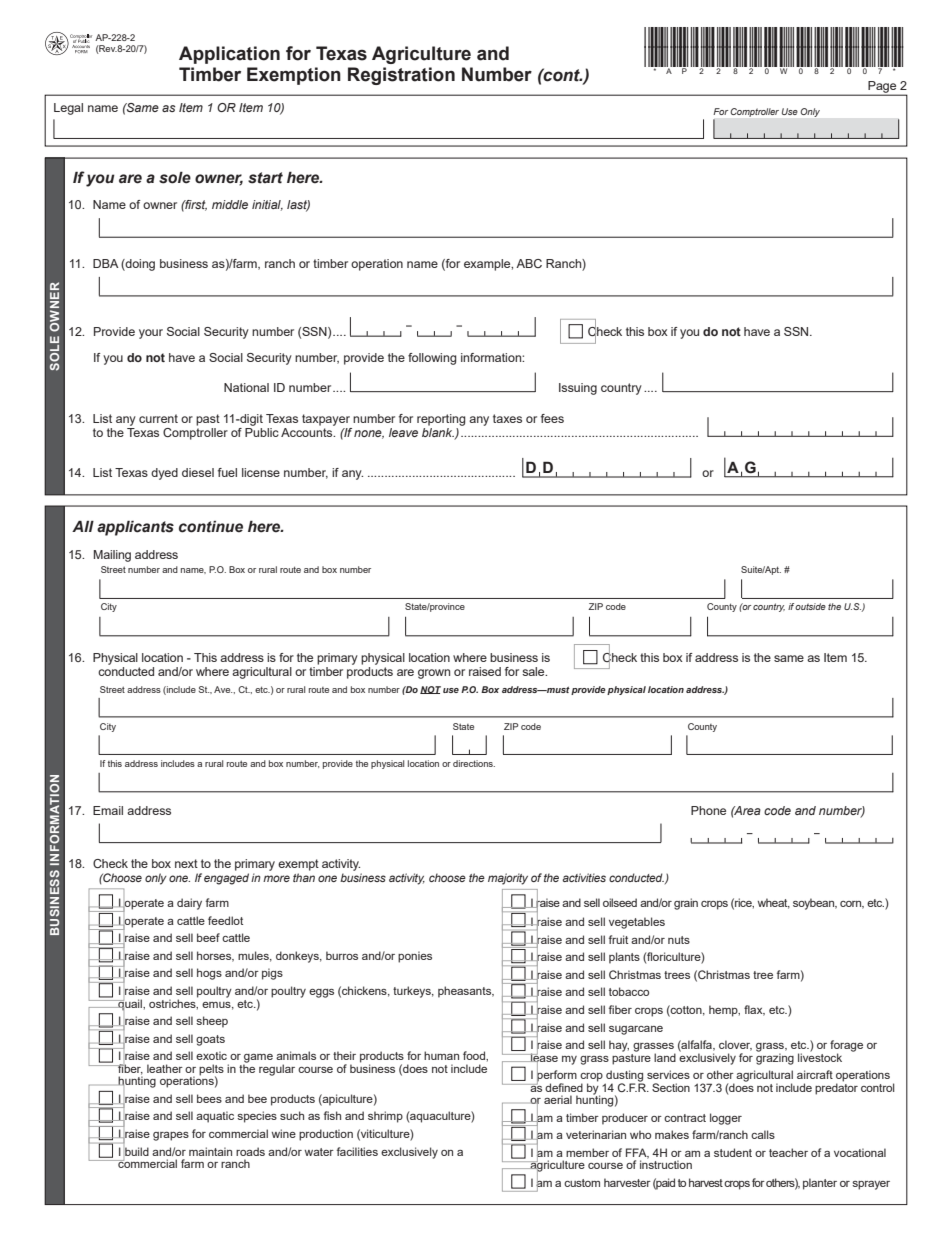 Image resolution: width=952 pixels, height=1233 pixels. What do you see at coordinates (529, 263) in the document?
I see `ABC` at bounding box center [529, 263].
